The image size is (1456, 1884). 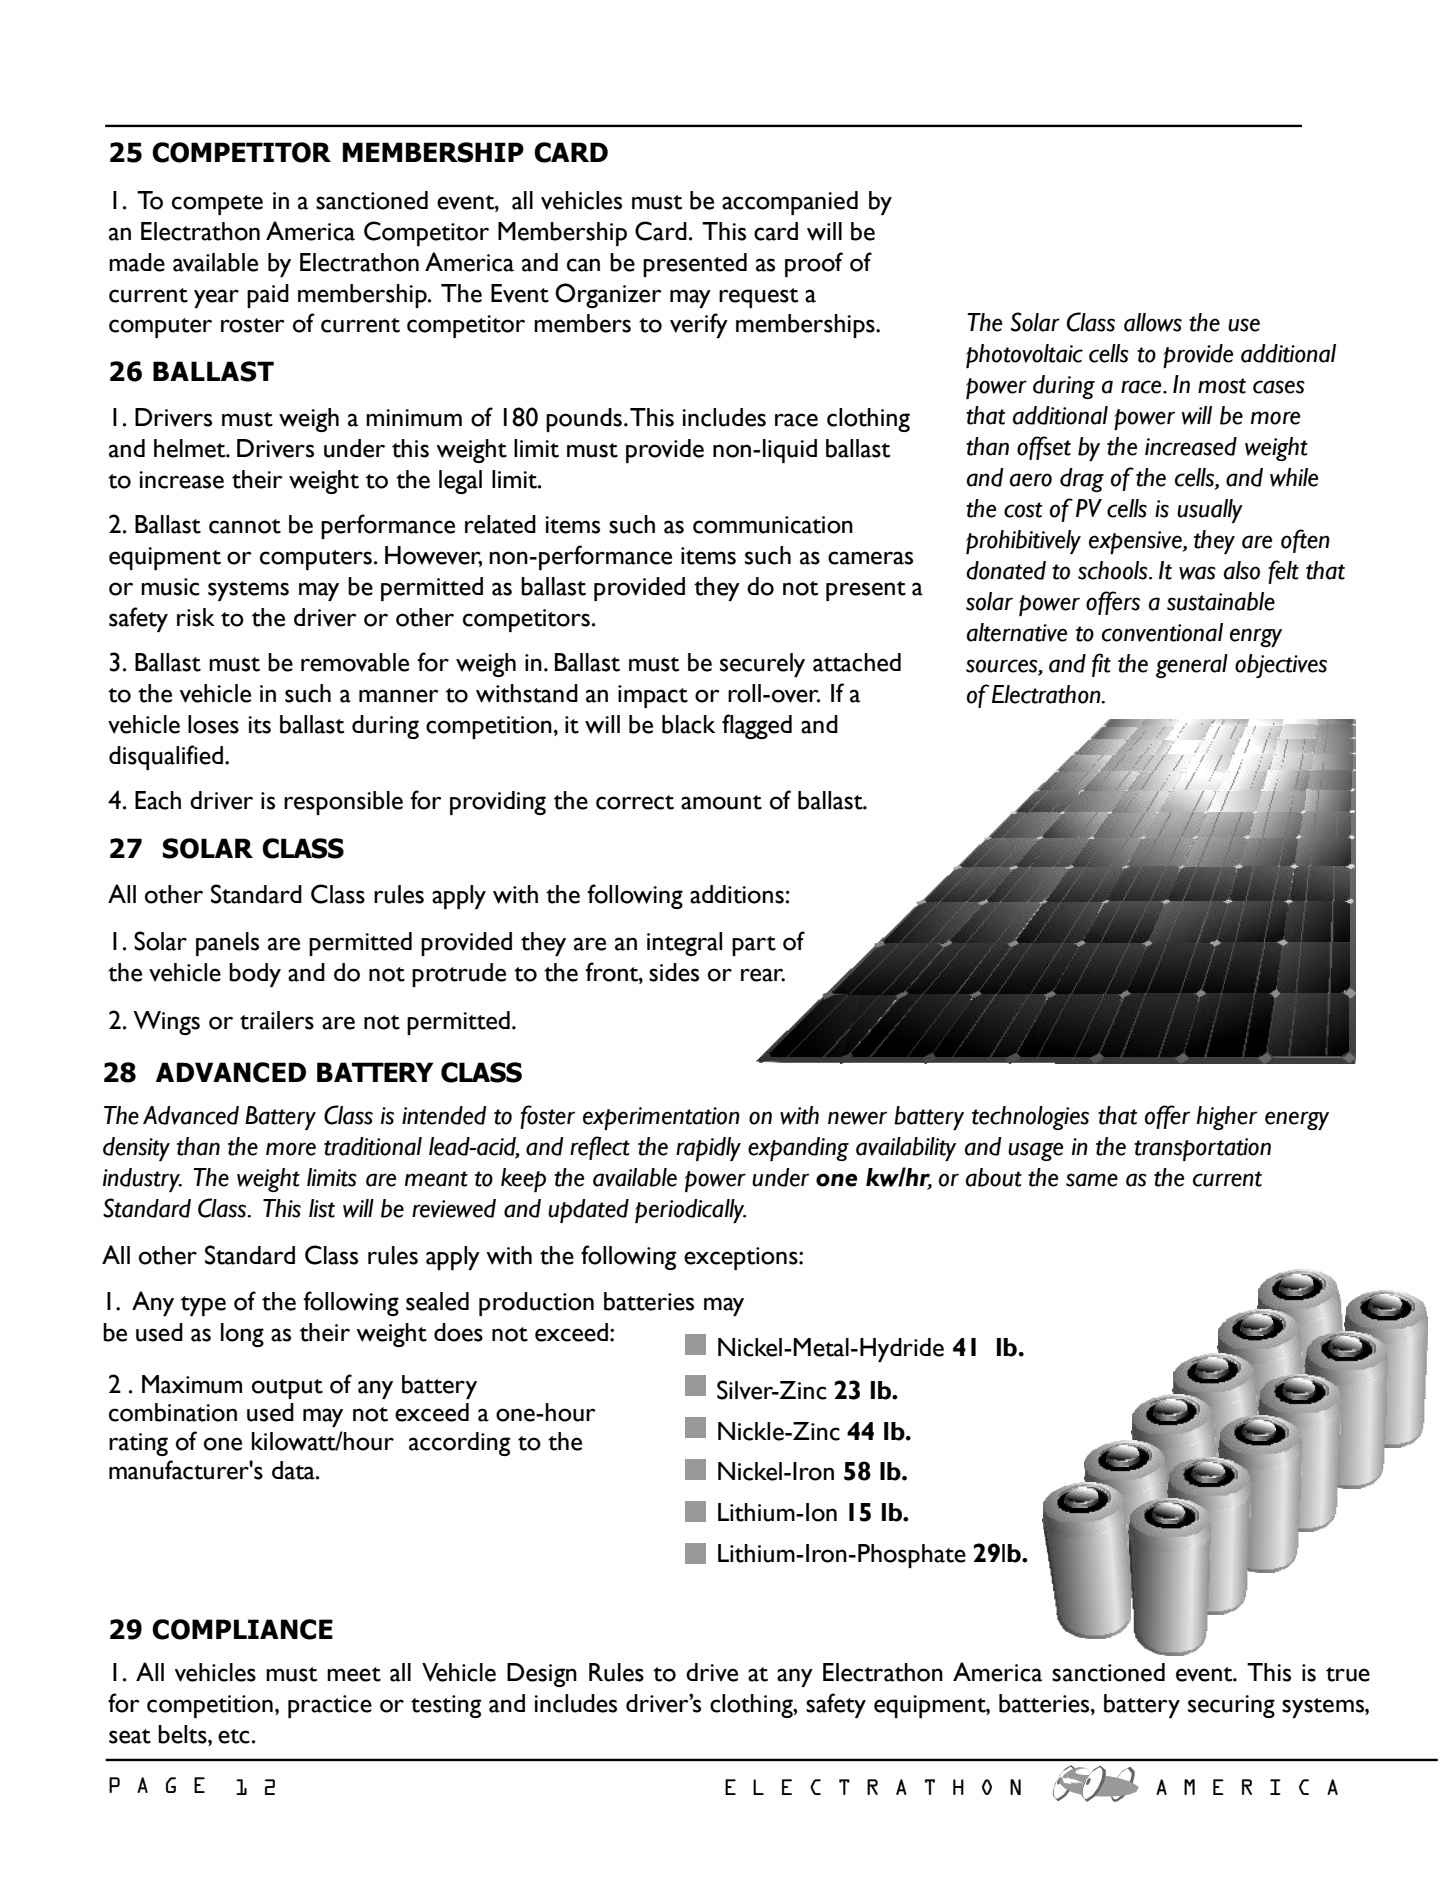 What do you see at coordinates (690, 1211) in the screenshot?
I see `periodically` at bounding box center [690, 1211].
